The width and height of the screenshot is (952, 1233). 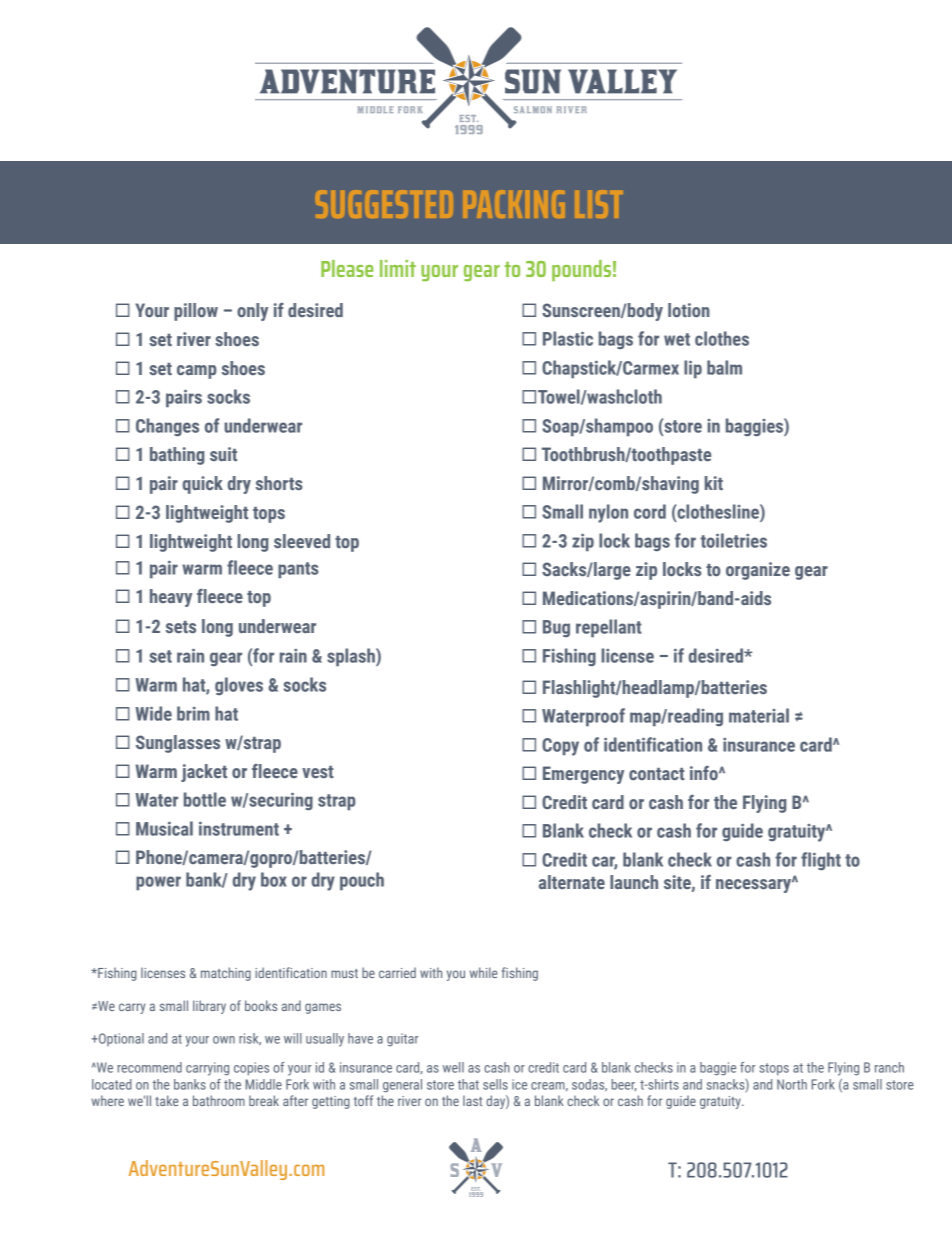 I want to click on bathroom, so click(x=219, y=1100).
